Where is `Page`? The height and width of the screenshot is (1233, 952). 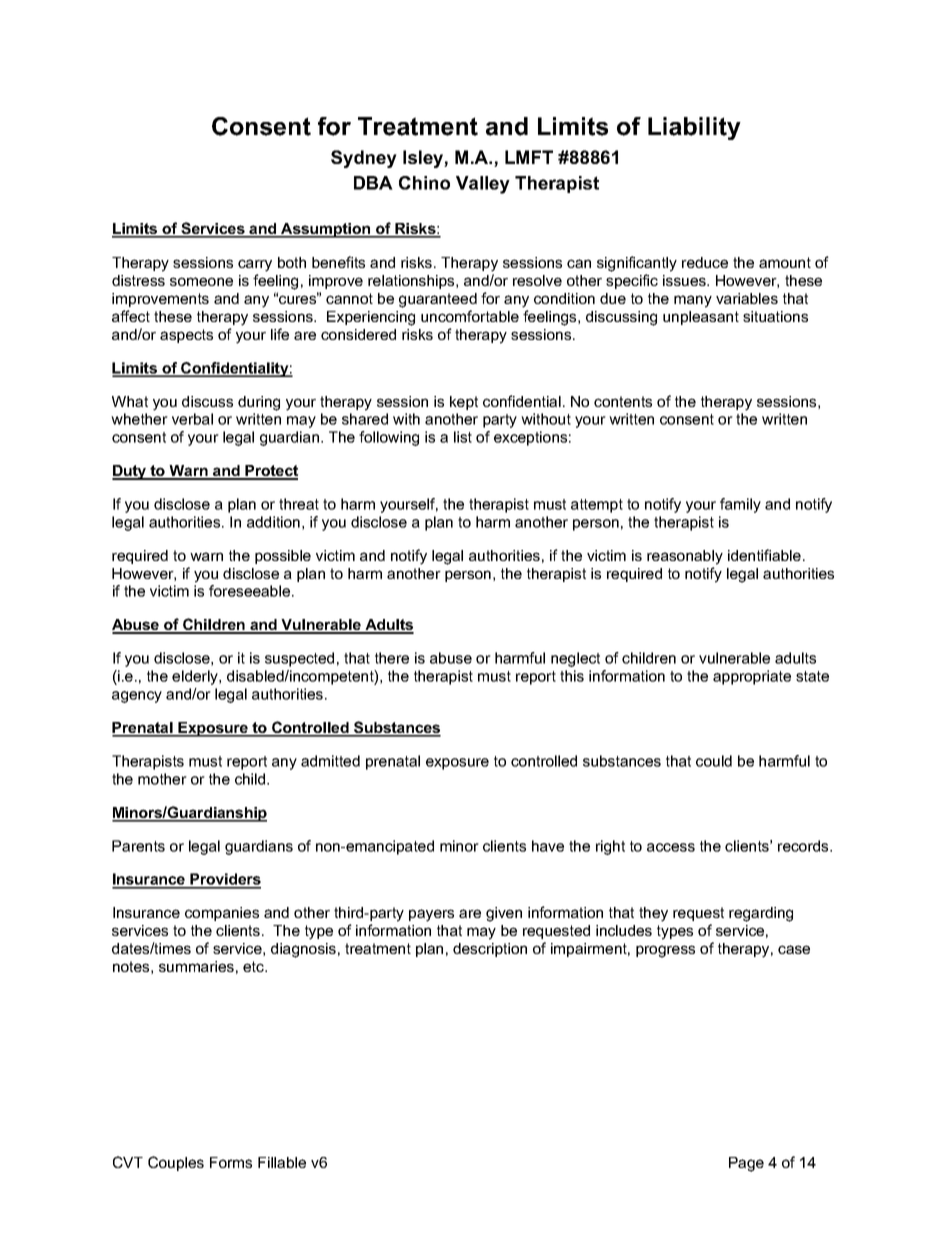 Page is located at coordinates (746, 1164).
